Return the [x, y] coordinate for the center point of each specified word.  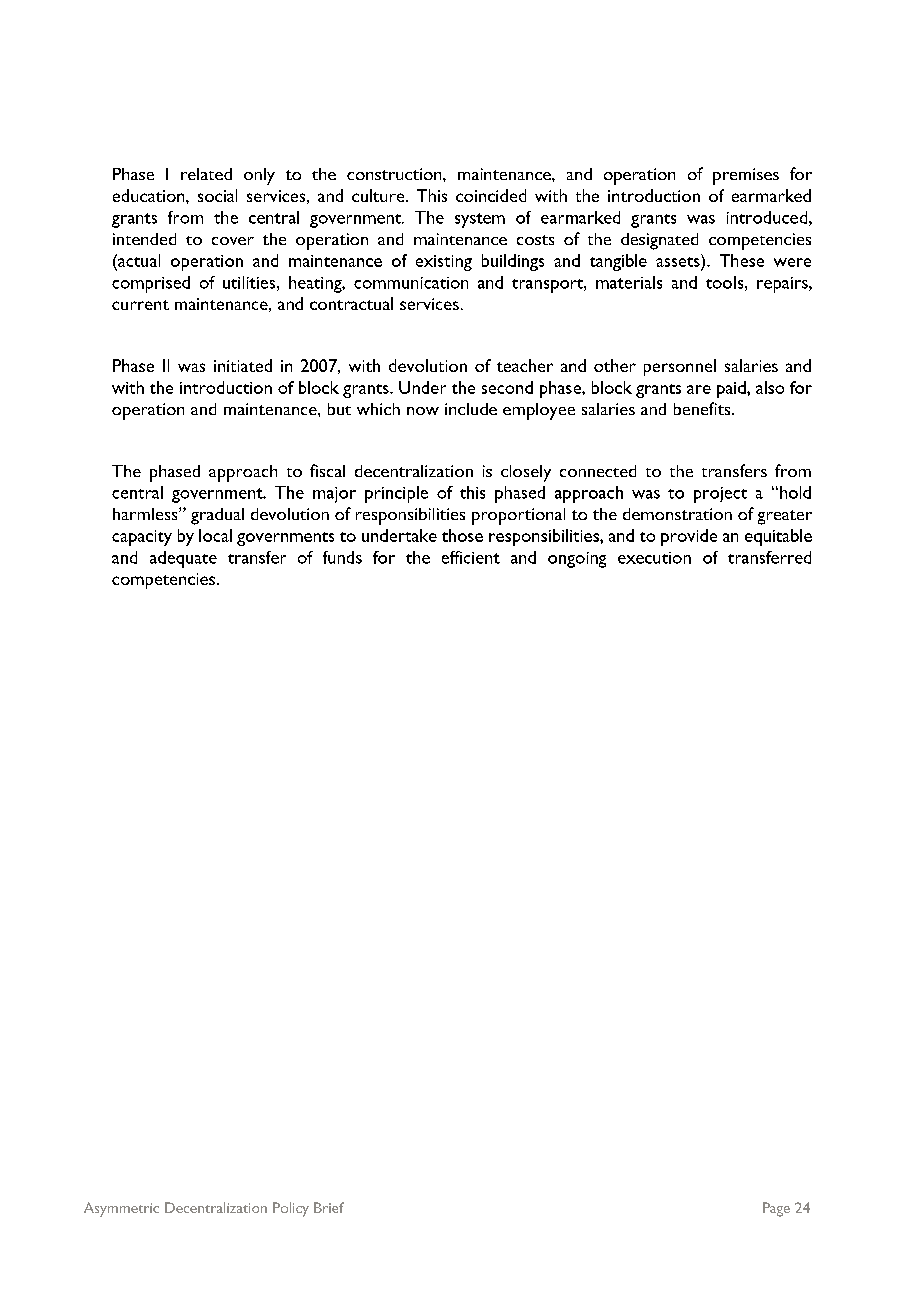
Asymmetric [121, 1209]
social [217, 195]
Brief [329, 1207]
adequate [183, 559]
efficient [471, 557]
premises [746, 176]
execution [654, 558]
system [480, 220]
